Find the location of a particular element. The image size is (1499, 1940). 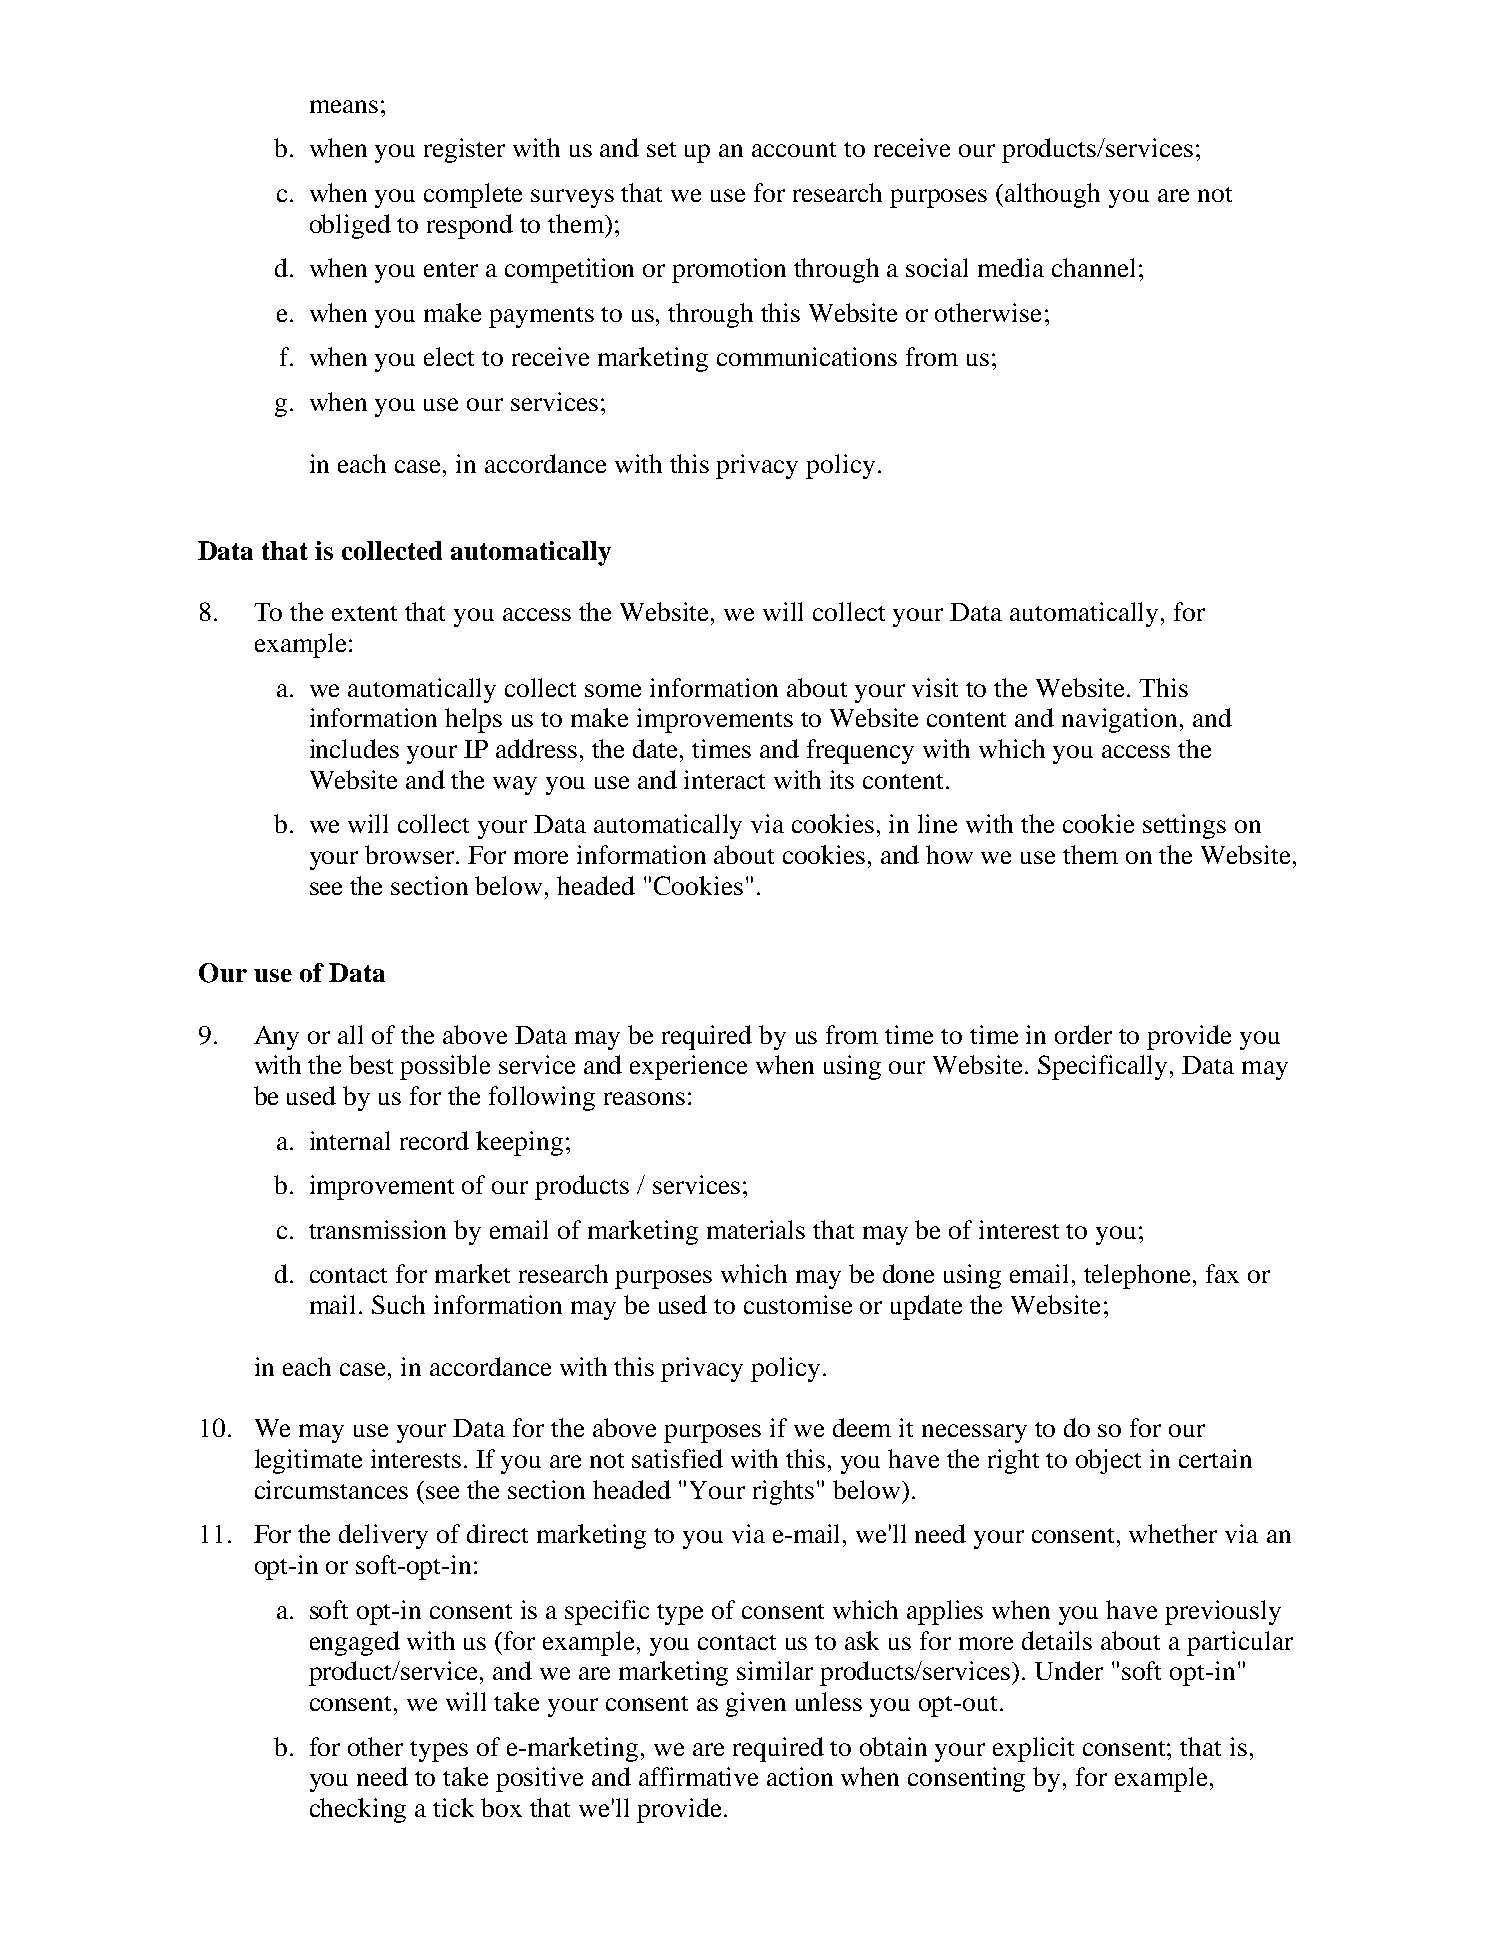

browser is located at coordinates (411, 854).
